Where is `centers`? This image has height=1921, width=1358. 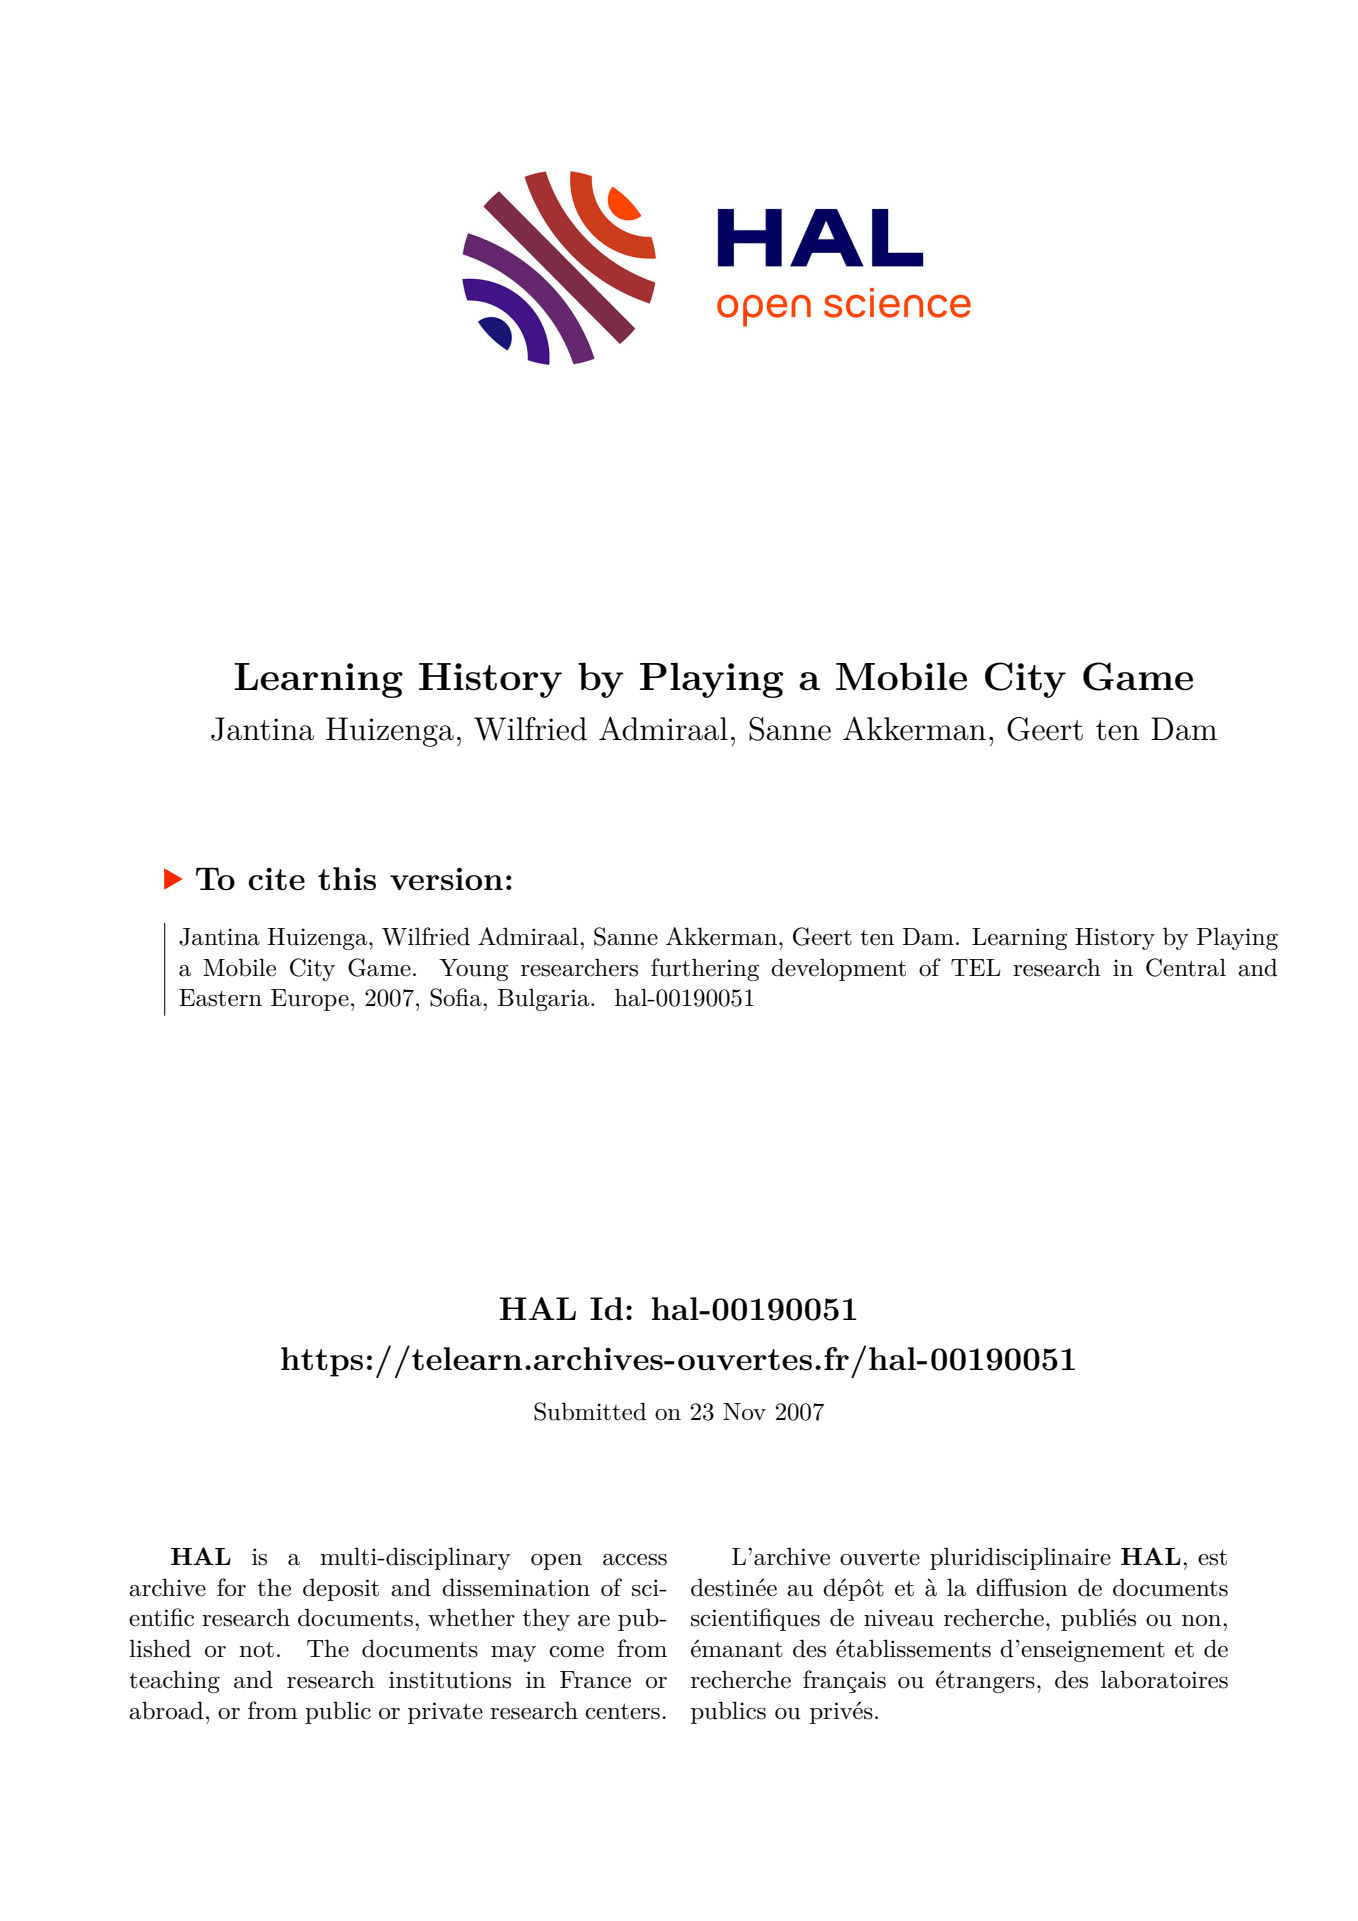 centers is located at coordinates (622, 1712).
